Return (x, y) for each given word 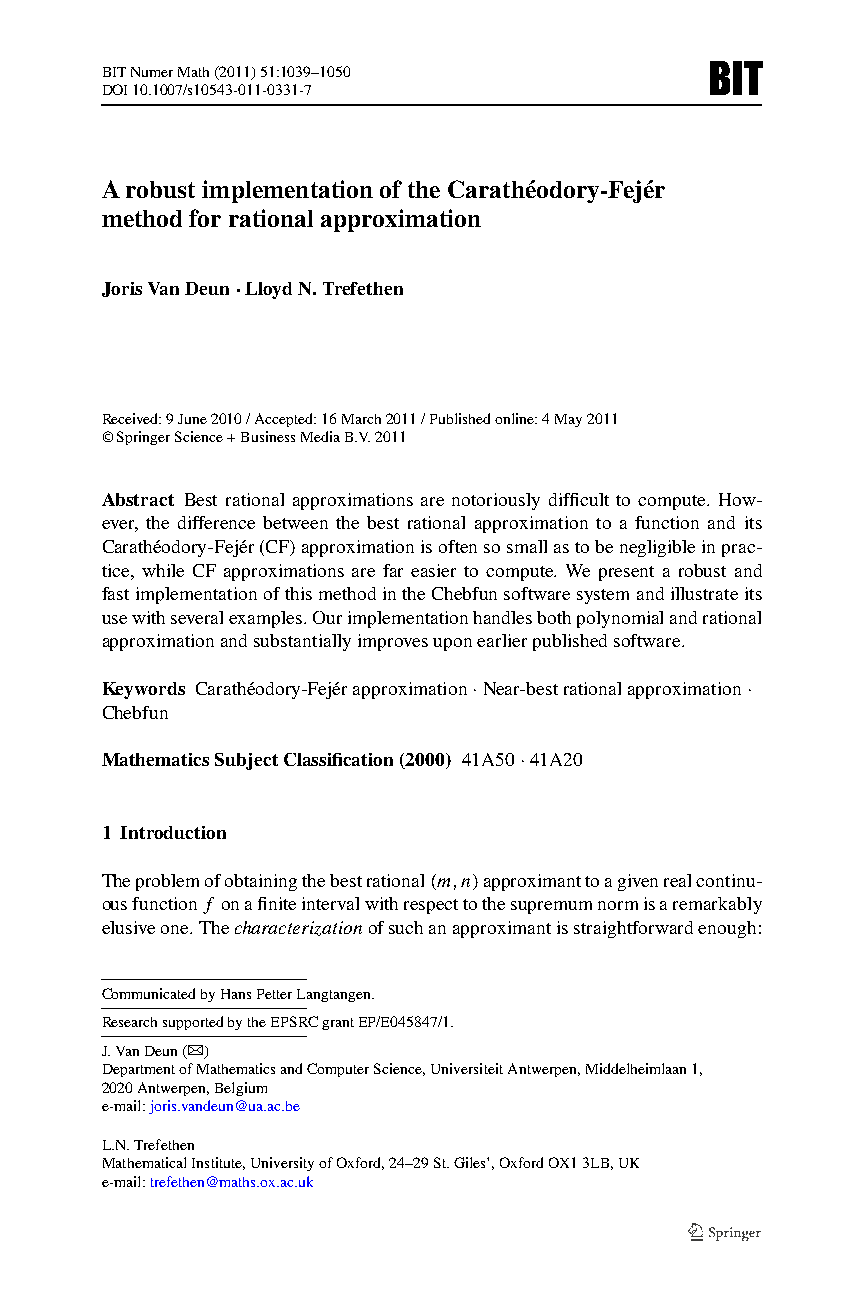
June (192, 419)
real (677, 880)
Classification (338, 759)
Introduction (173, 832)
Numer (152, 72)
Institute (218, 1163)
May (568, 420)
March (361, 419)
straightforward (633, 929)
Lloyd (268, 290)
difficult (579, 499)
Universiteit (467, 1068)
